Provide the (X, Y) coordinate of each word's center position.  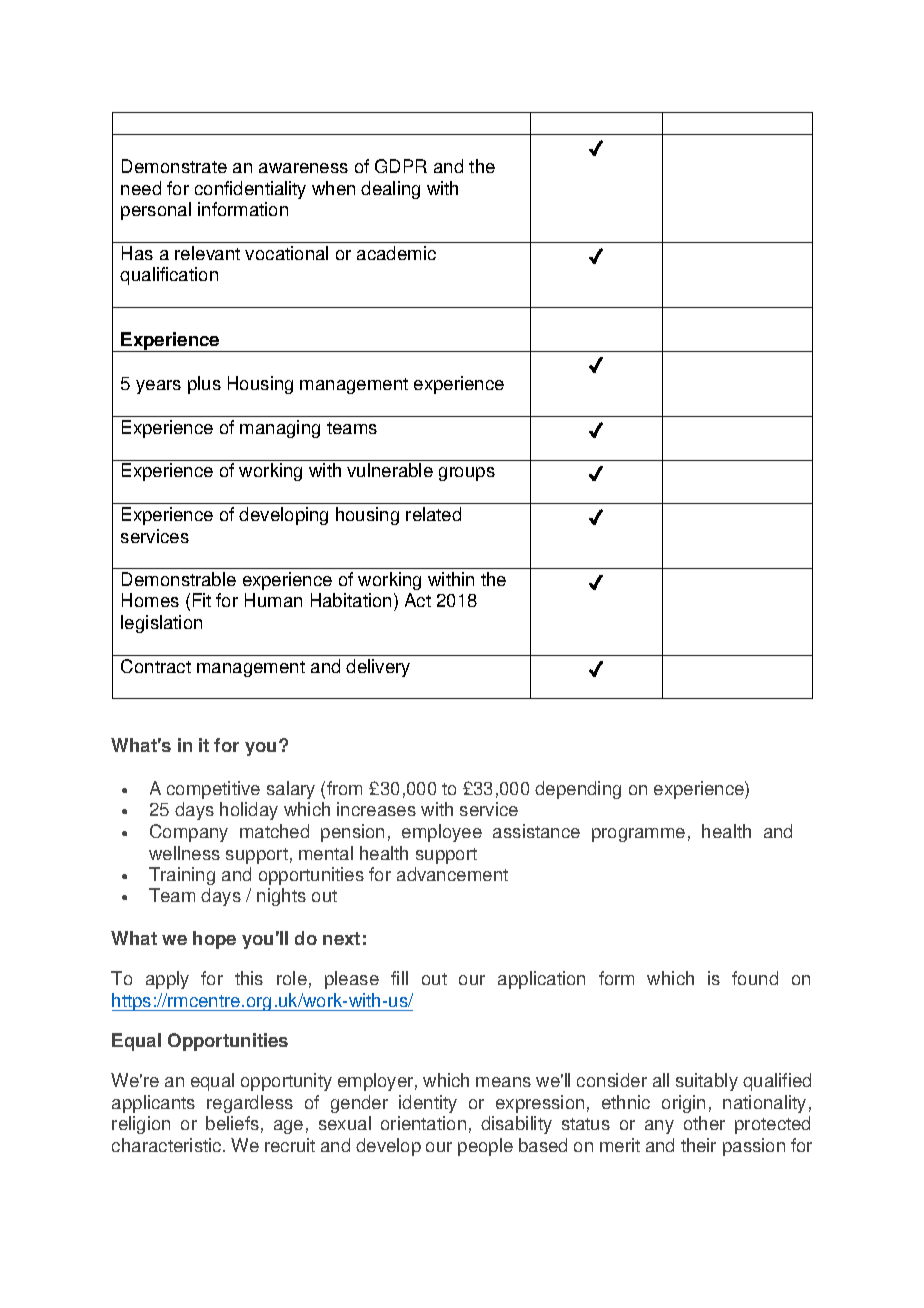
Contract (156, 666)
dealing (390, 190)
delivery (378, 668)
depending (578, 790)
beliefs (232, 1123)
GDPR (401, 166)
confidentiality (250, 190)
